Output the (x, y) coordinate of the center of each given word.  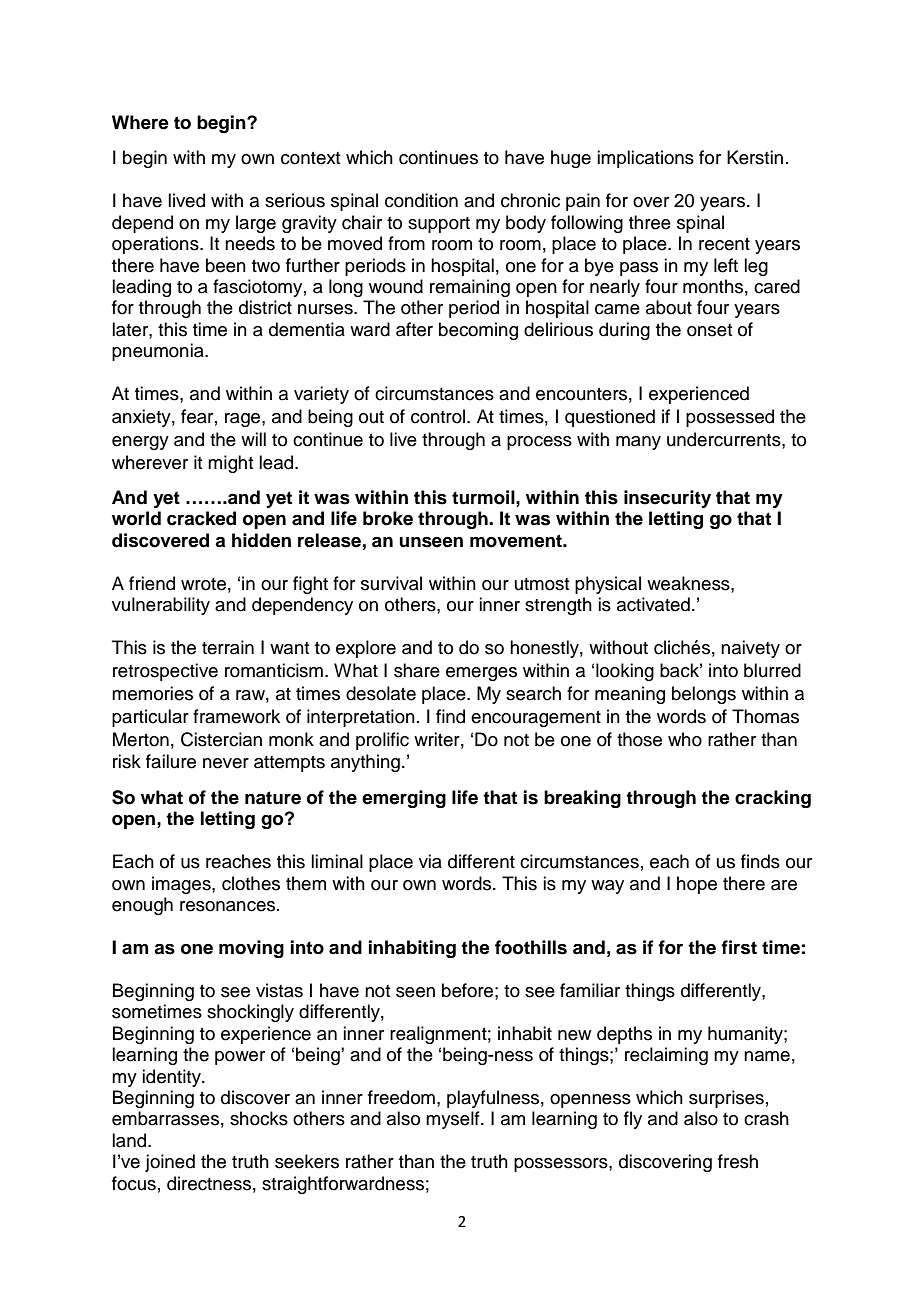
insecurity (667, 499)
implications (645, 159)
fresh (738, 1161)
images (182, 885)
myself (454, 1120)
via (430, 861)
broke (388, 518)
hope (697, 885)
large (256, 224)
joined (170, 1163)
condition (421, 200)
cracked (201, 518)
